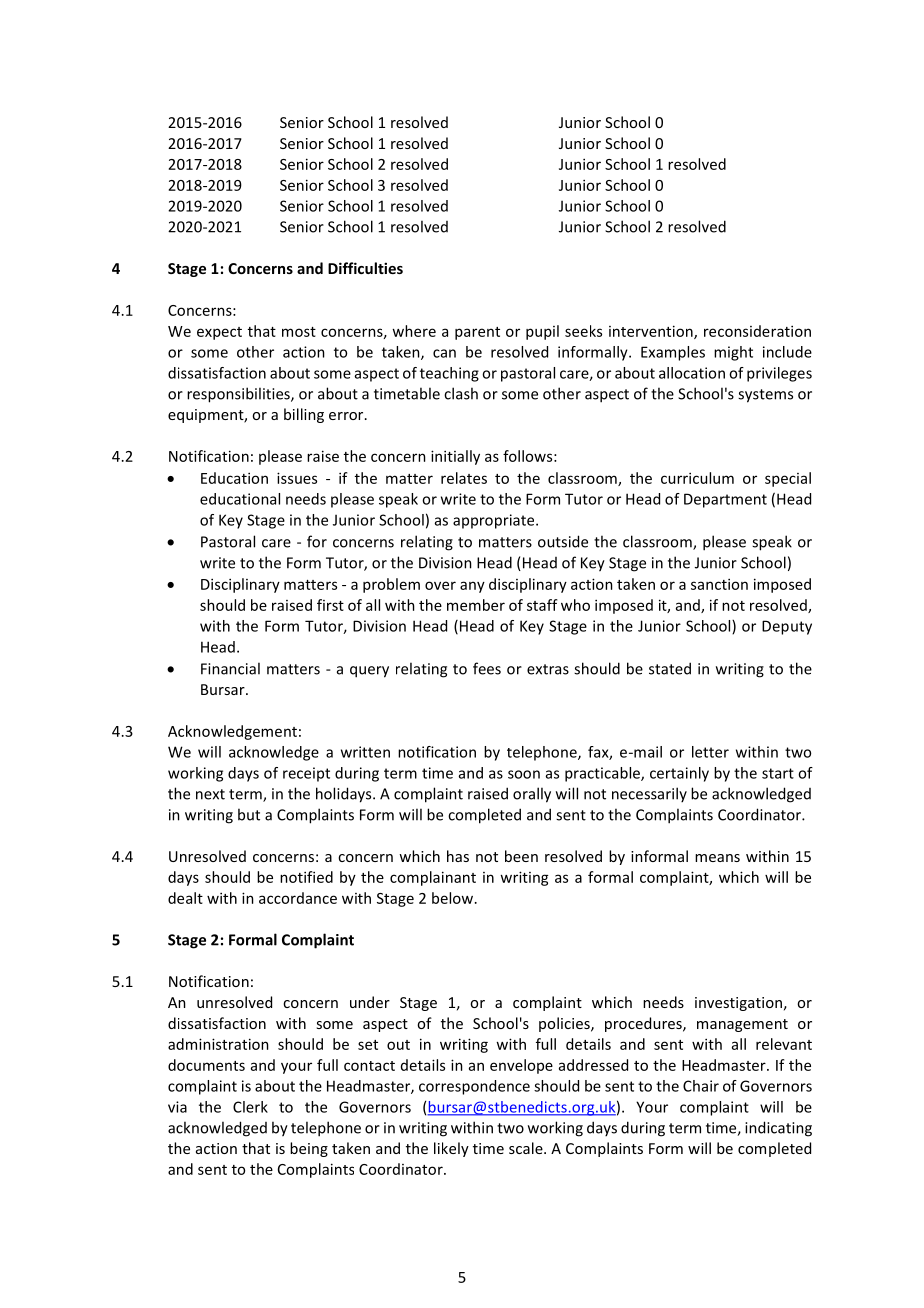  I want to click on certainly, so click(679, 774).
